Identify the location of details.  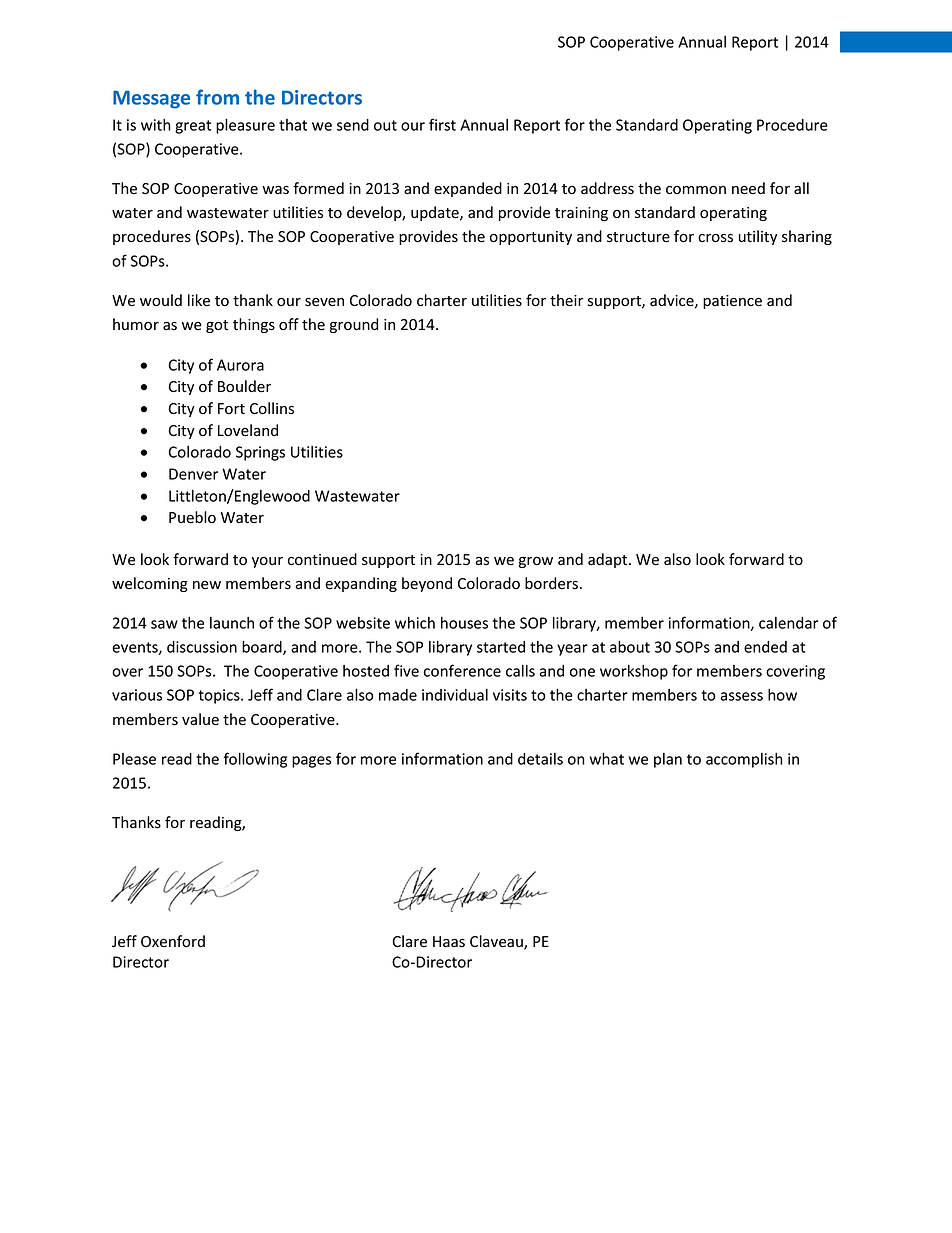
(540, 759).
